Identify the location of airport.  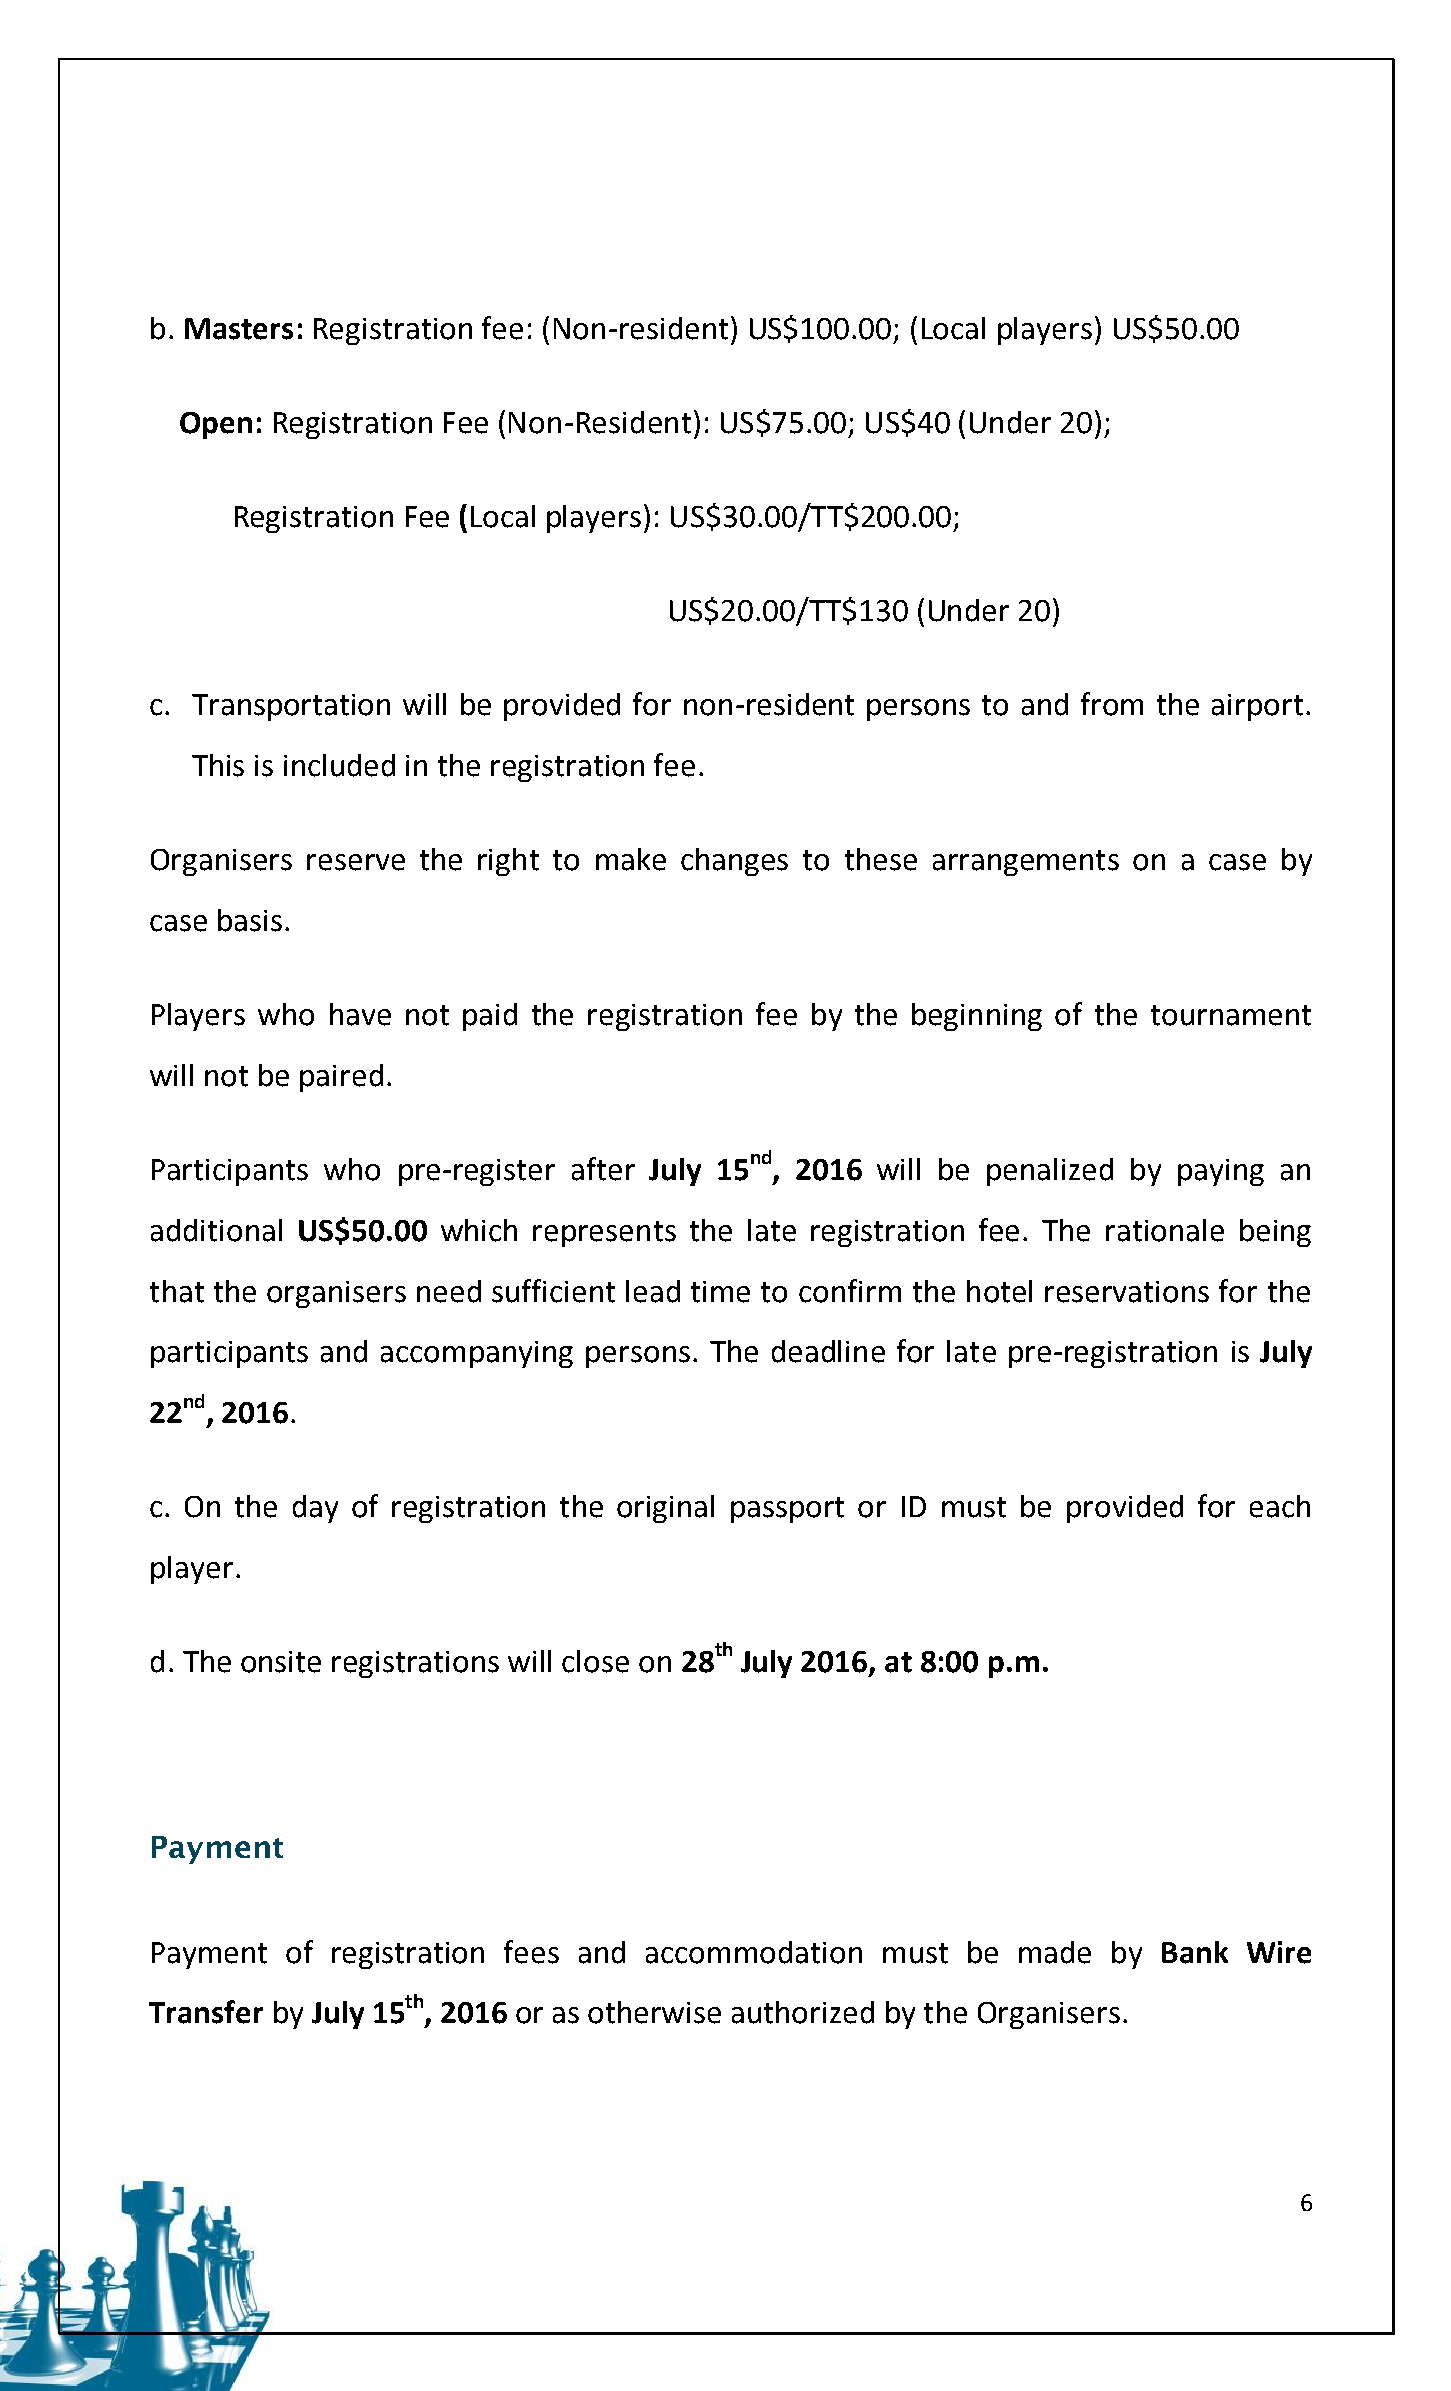
(1257, 707).
